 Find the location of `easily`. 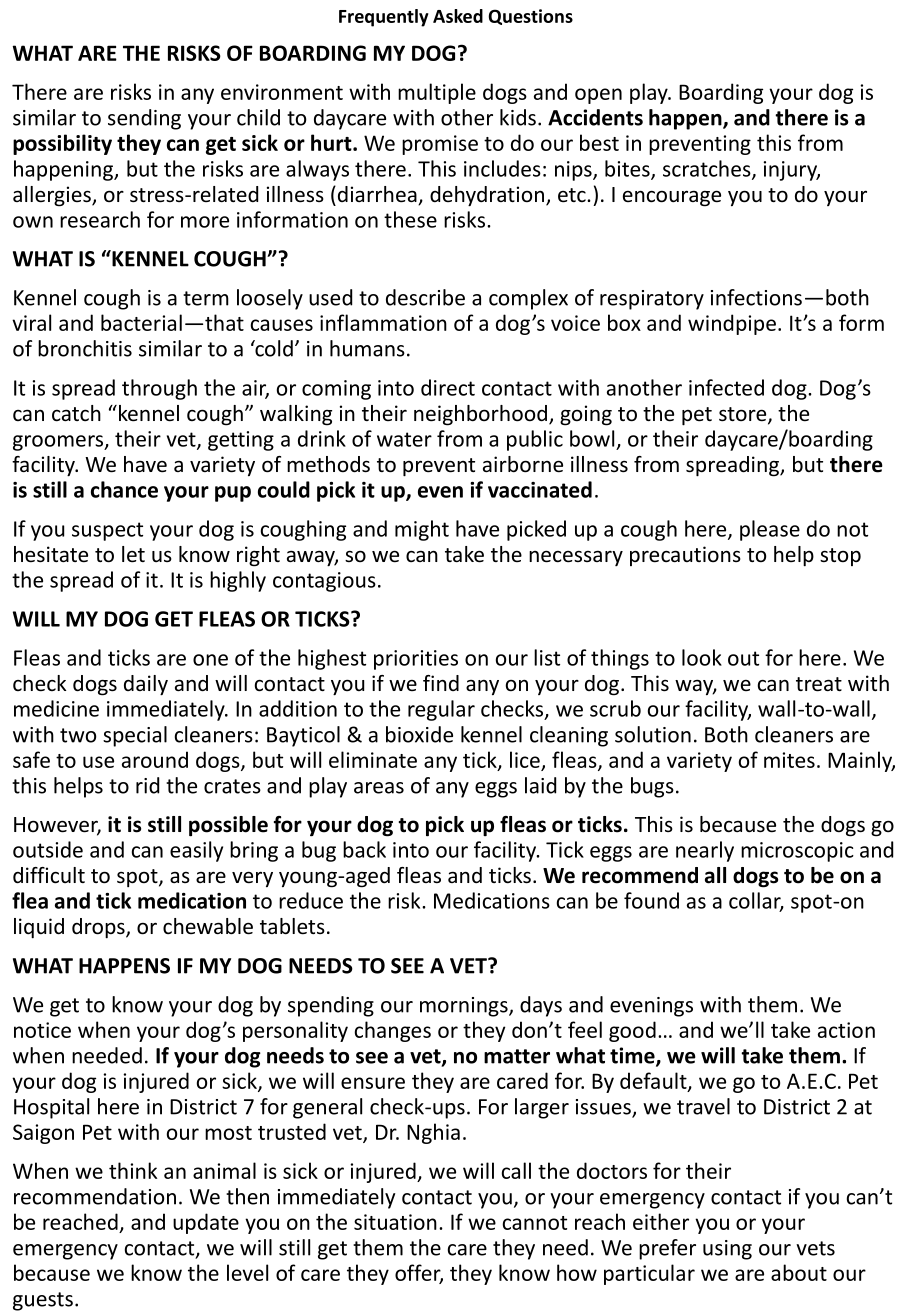

easily is located at coordinates (196, 851).
